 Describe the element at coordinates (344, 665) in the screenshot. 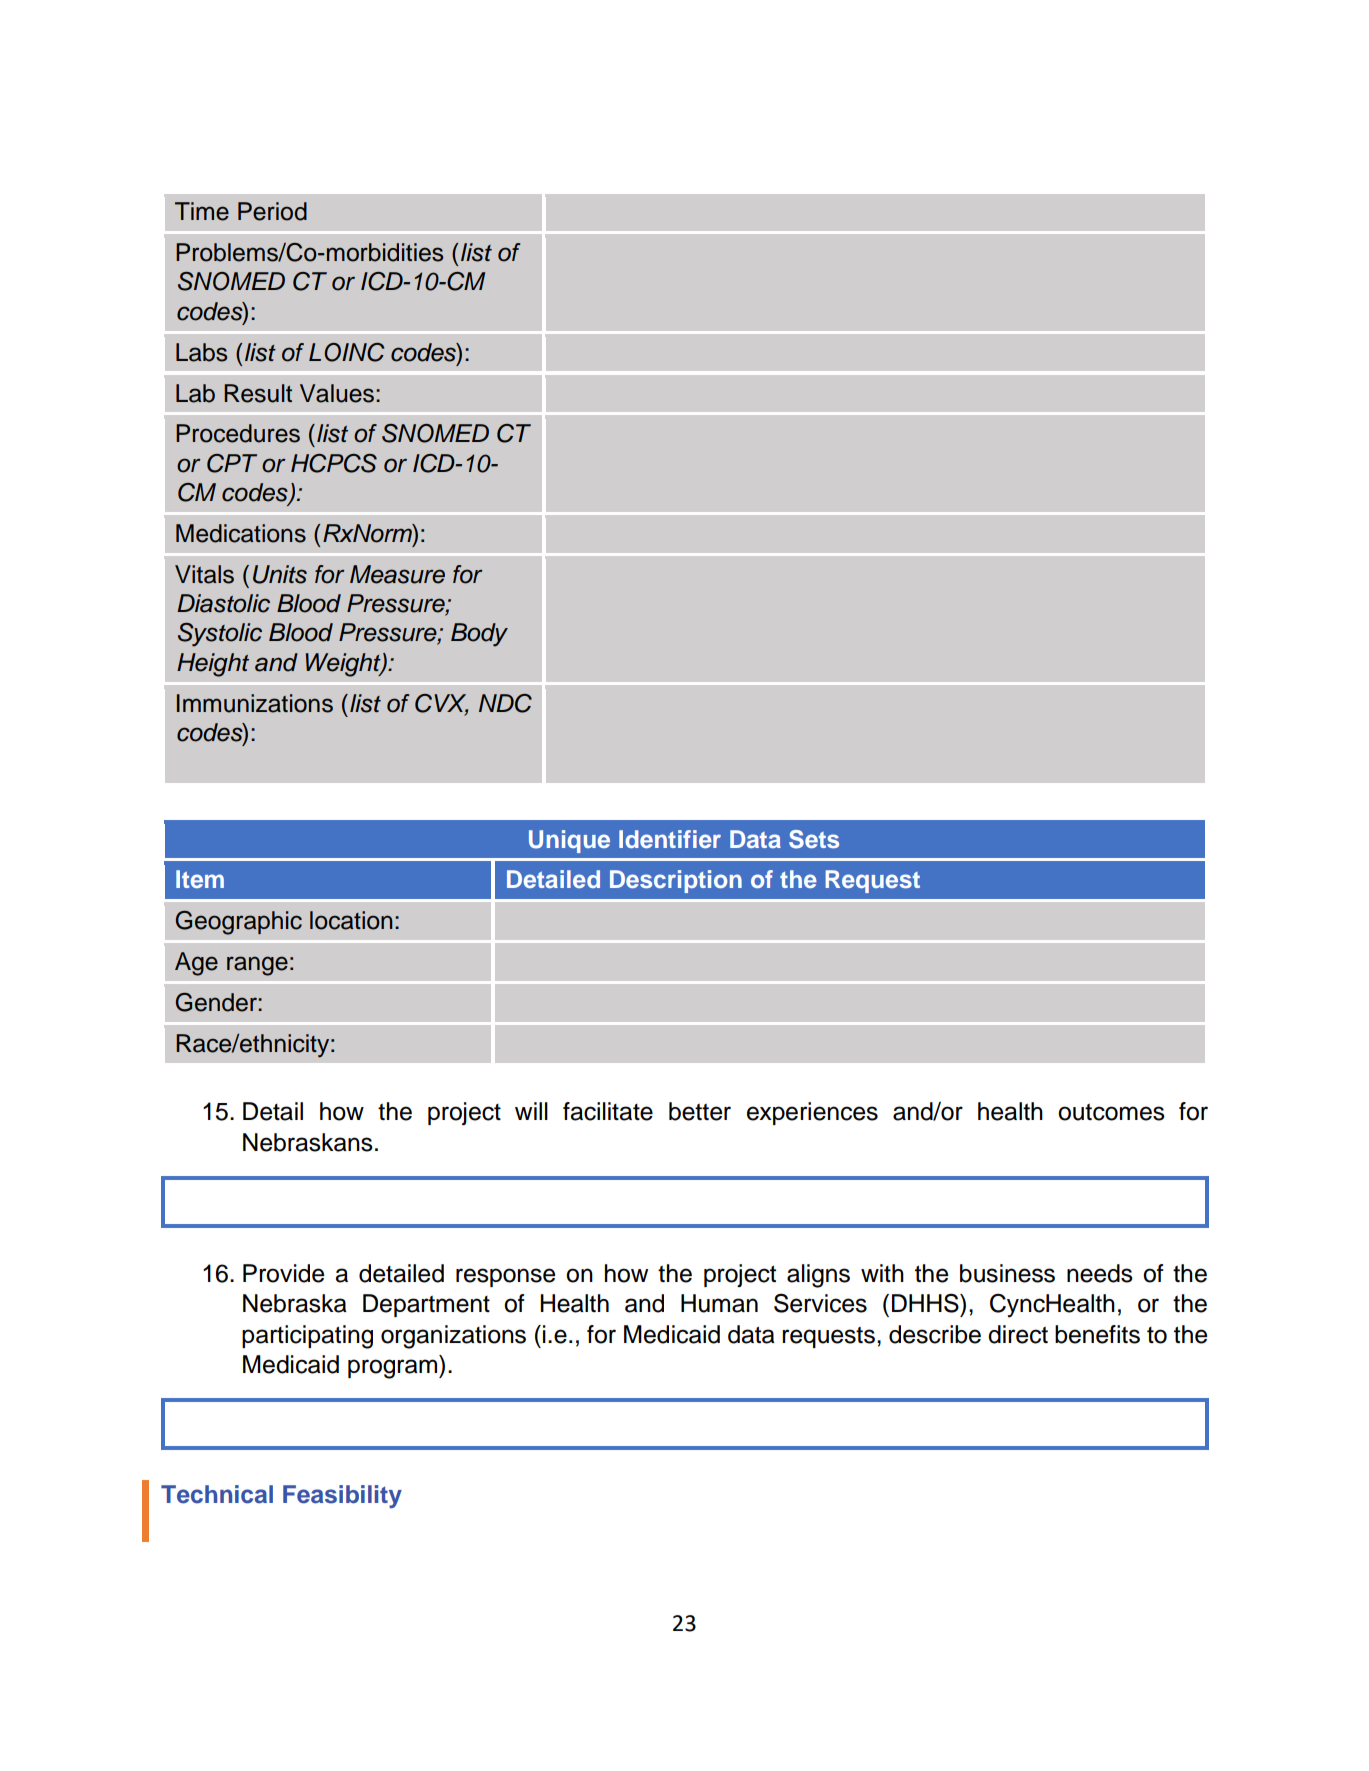

I see `Weight` at that location.
